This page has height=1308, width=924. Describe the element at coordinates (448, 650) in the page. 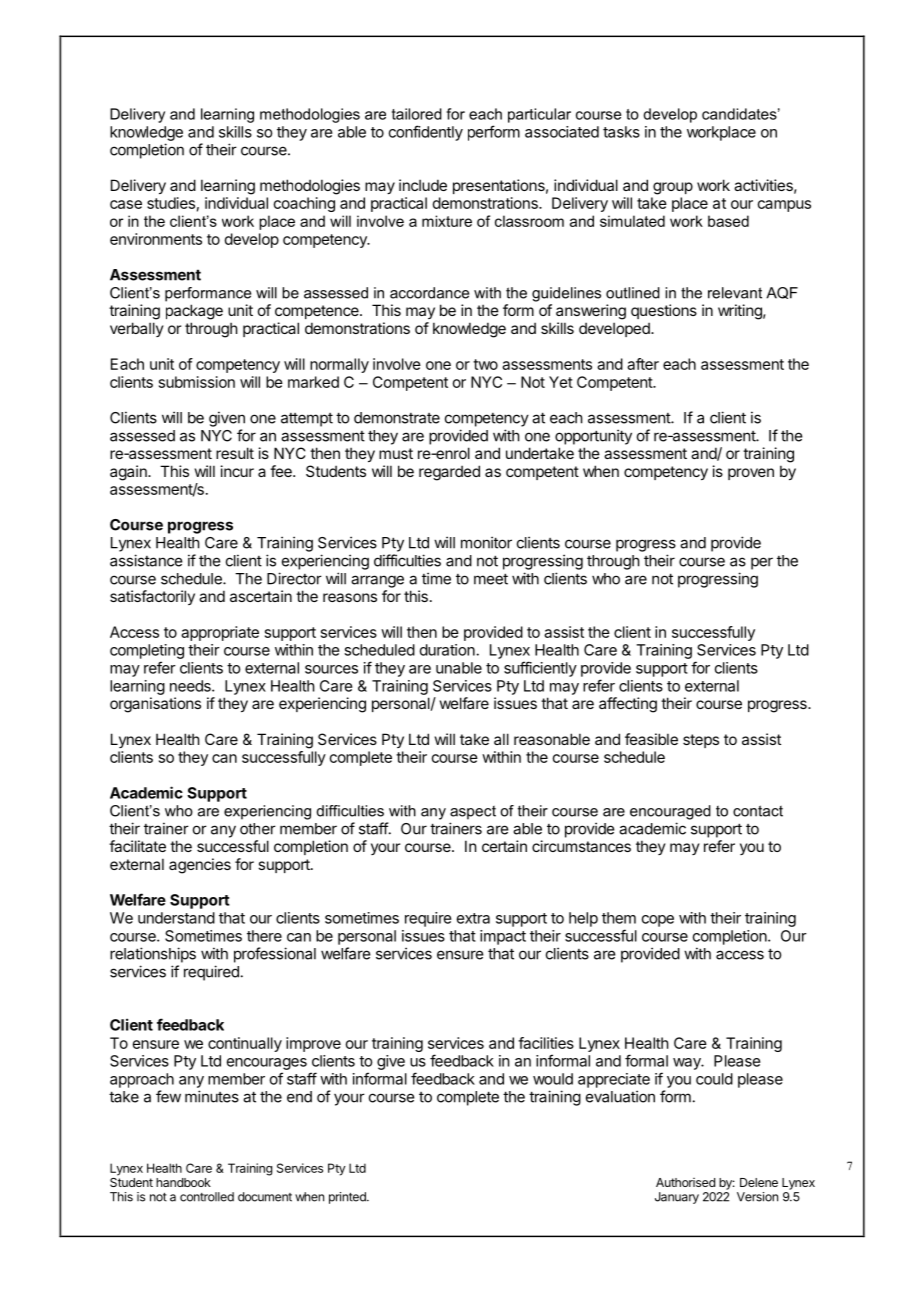

I see `duration` at that location.
